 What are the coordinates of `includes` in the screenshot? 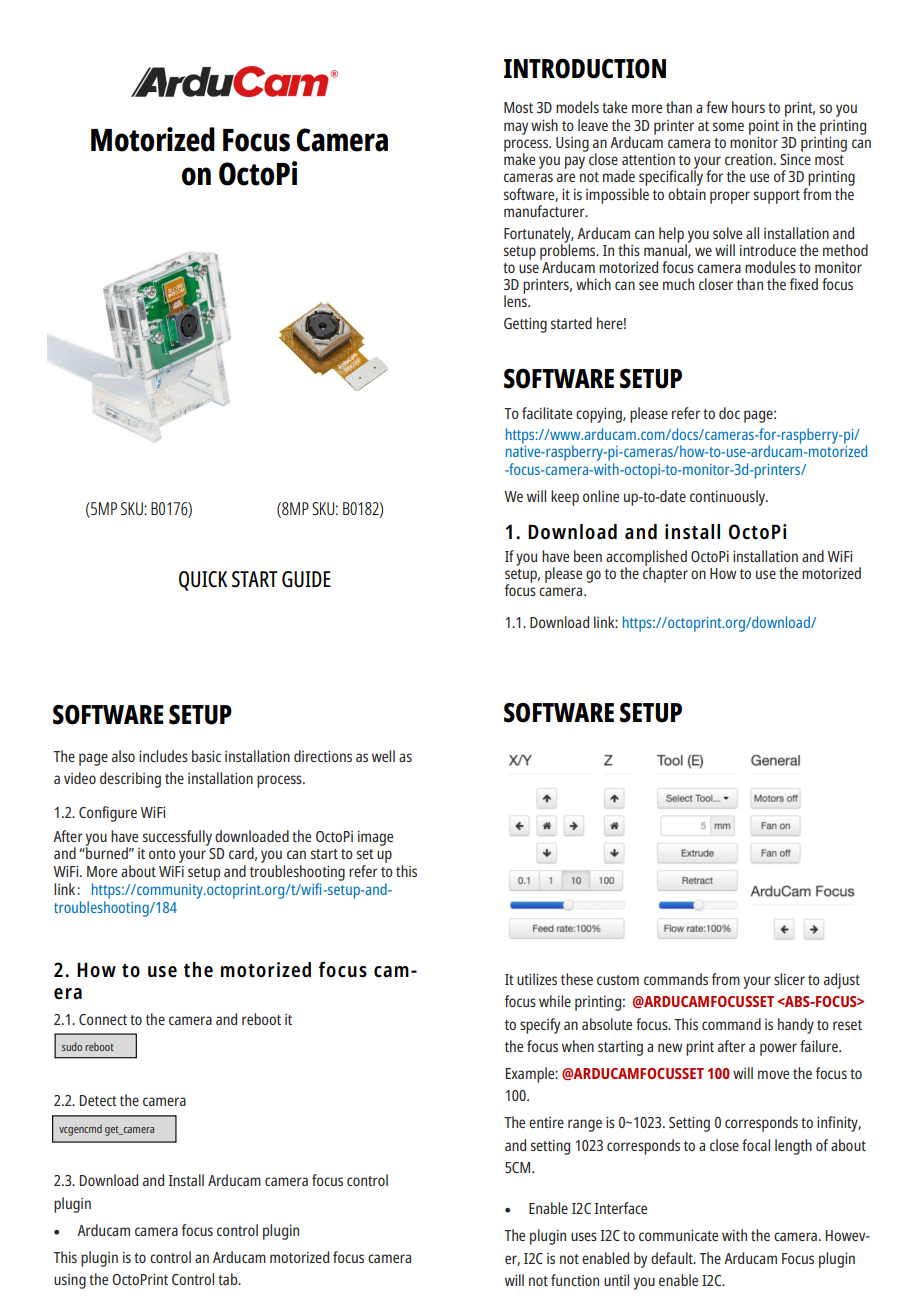 It's located at (163, 756).
